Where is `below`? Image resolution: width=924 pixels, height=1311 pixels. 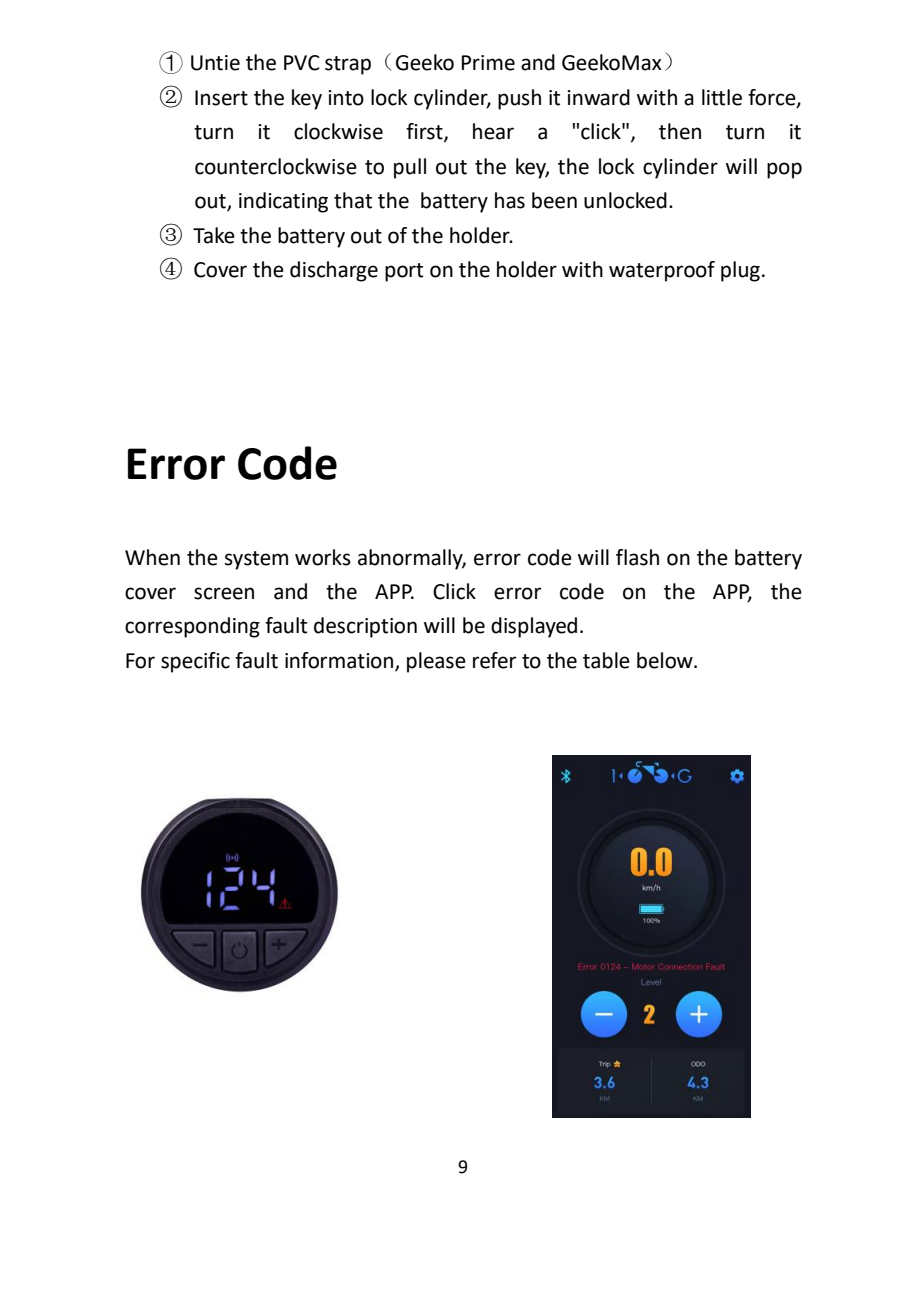
below is located at coordinates (666, 660).
